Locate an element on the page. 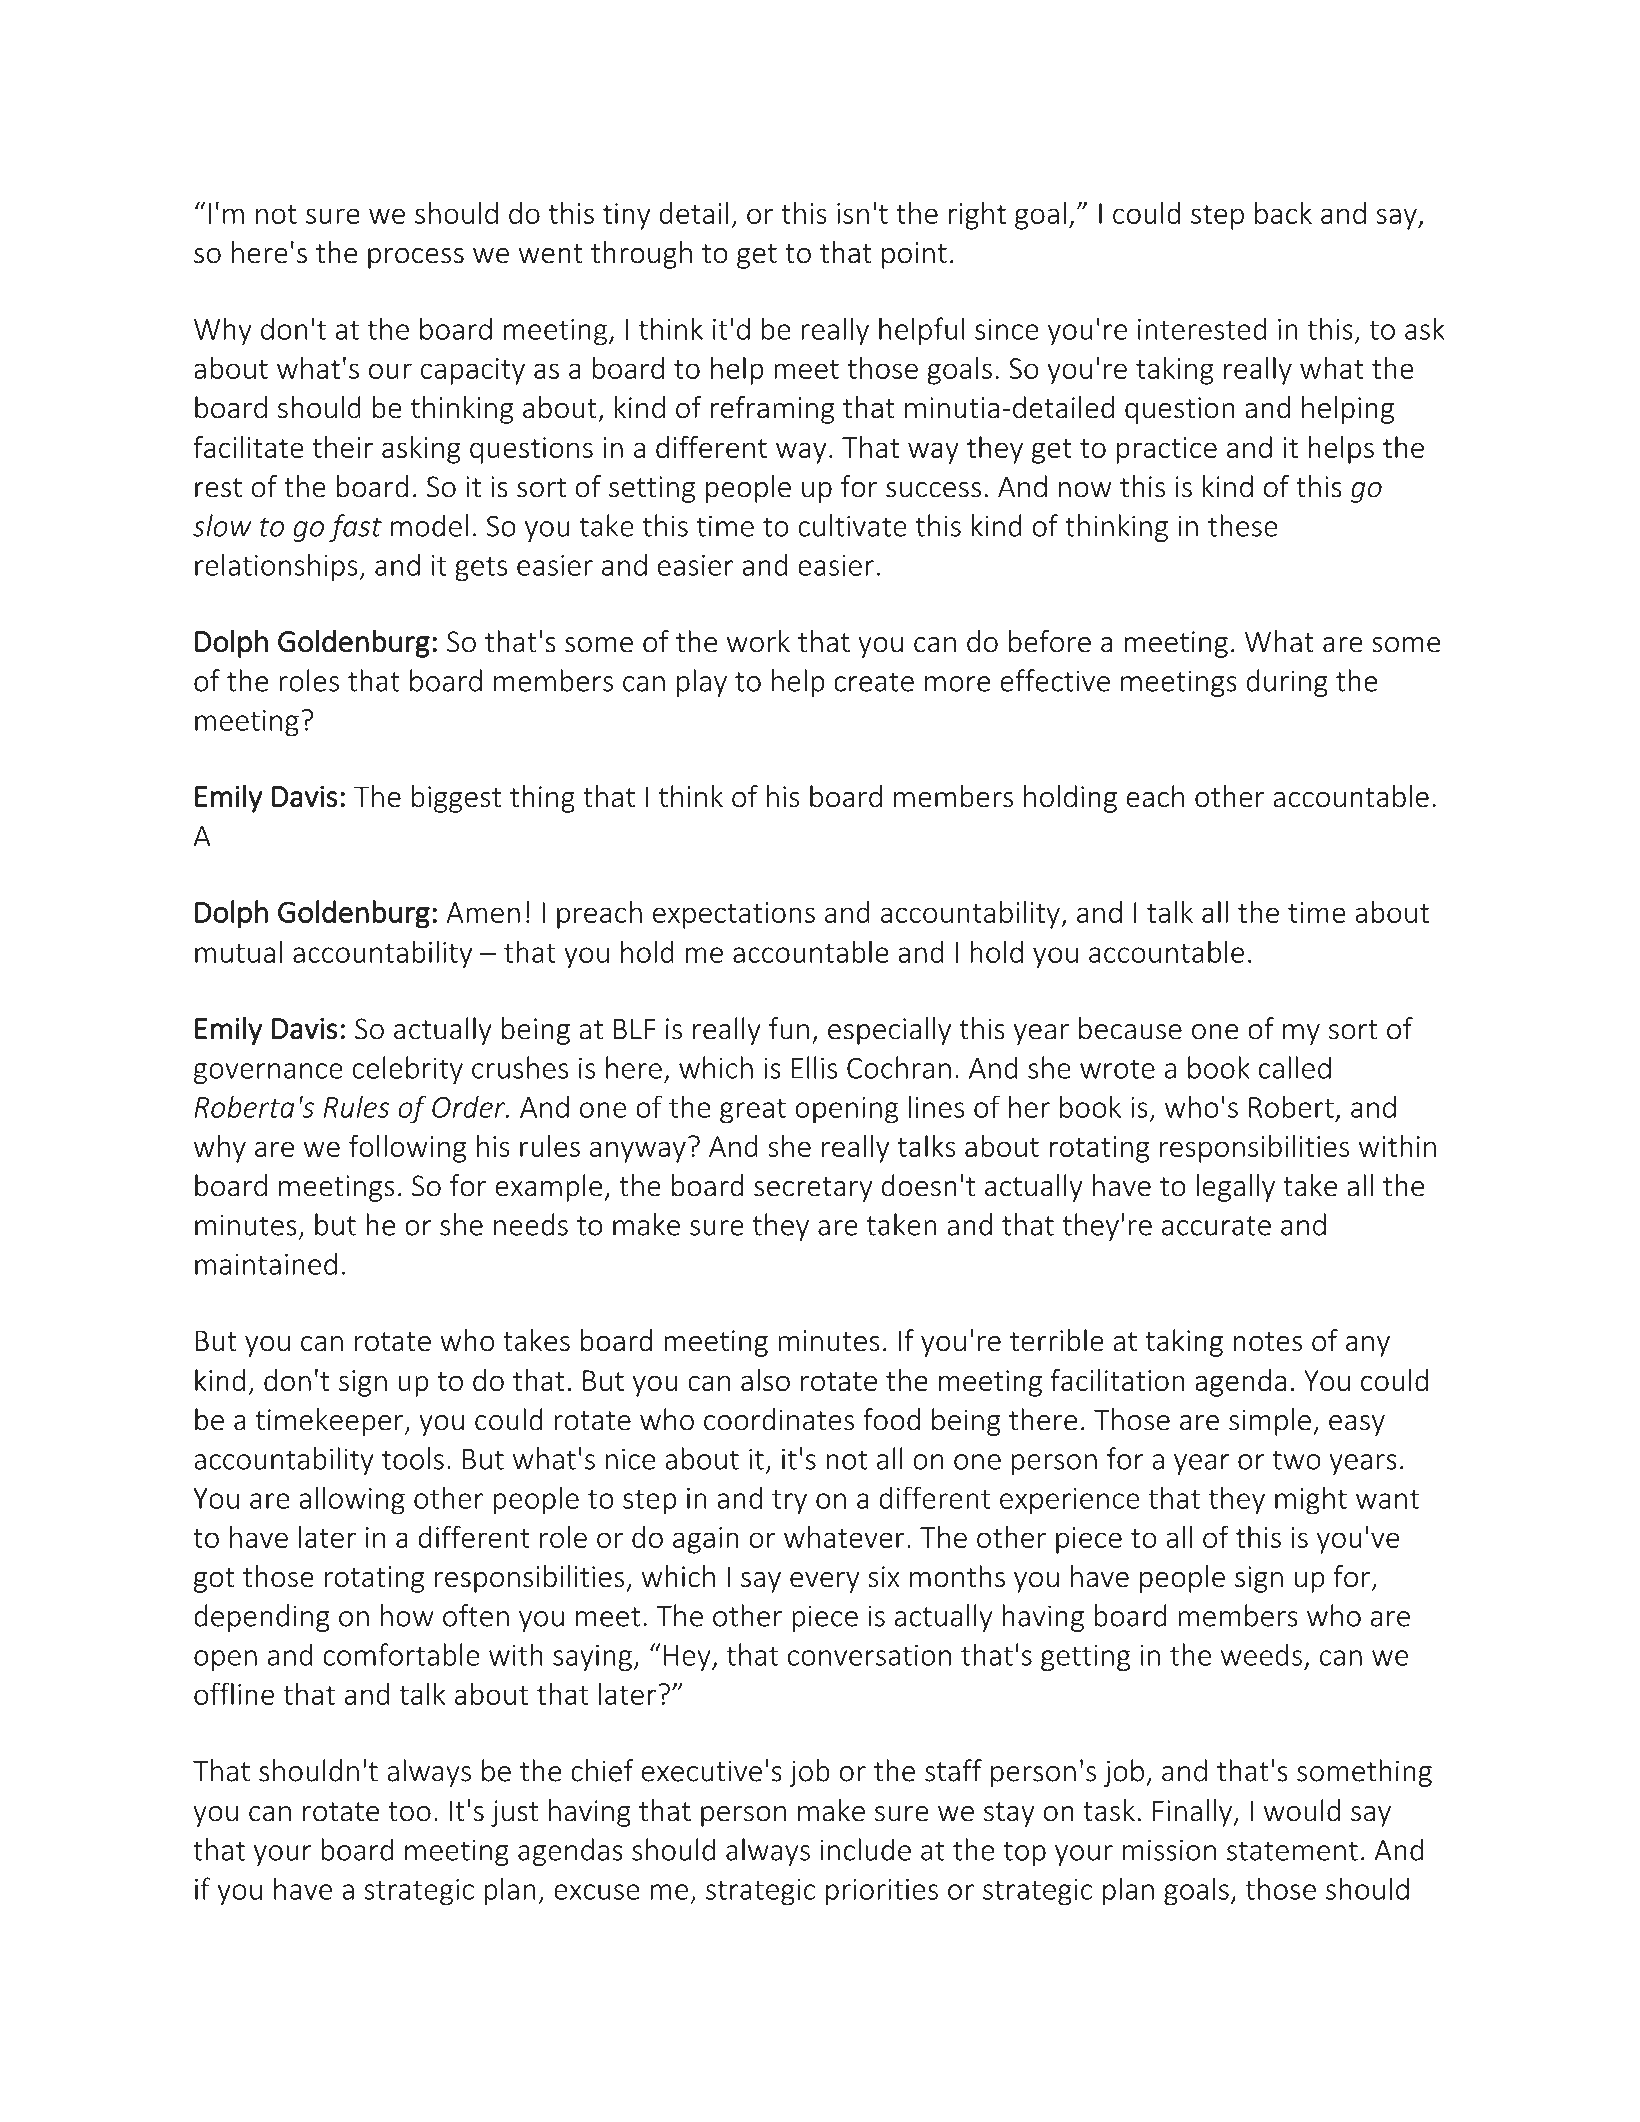 The width and height of the image is (1640, 2122). Ellis is located at coordinates (814, 1067).
